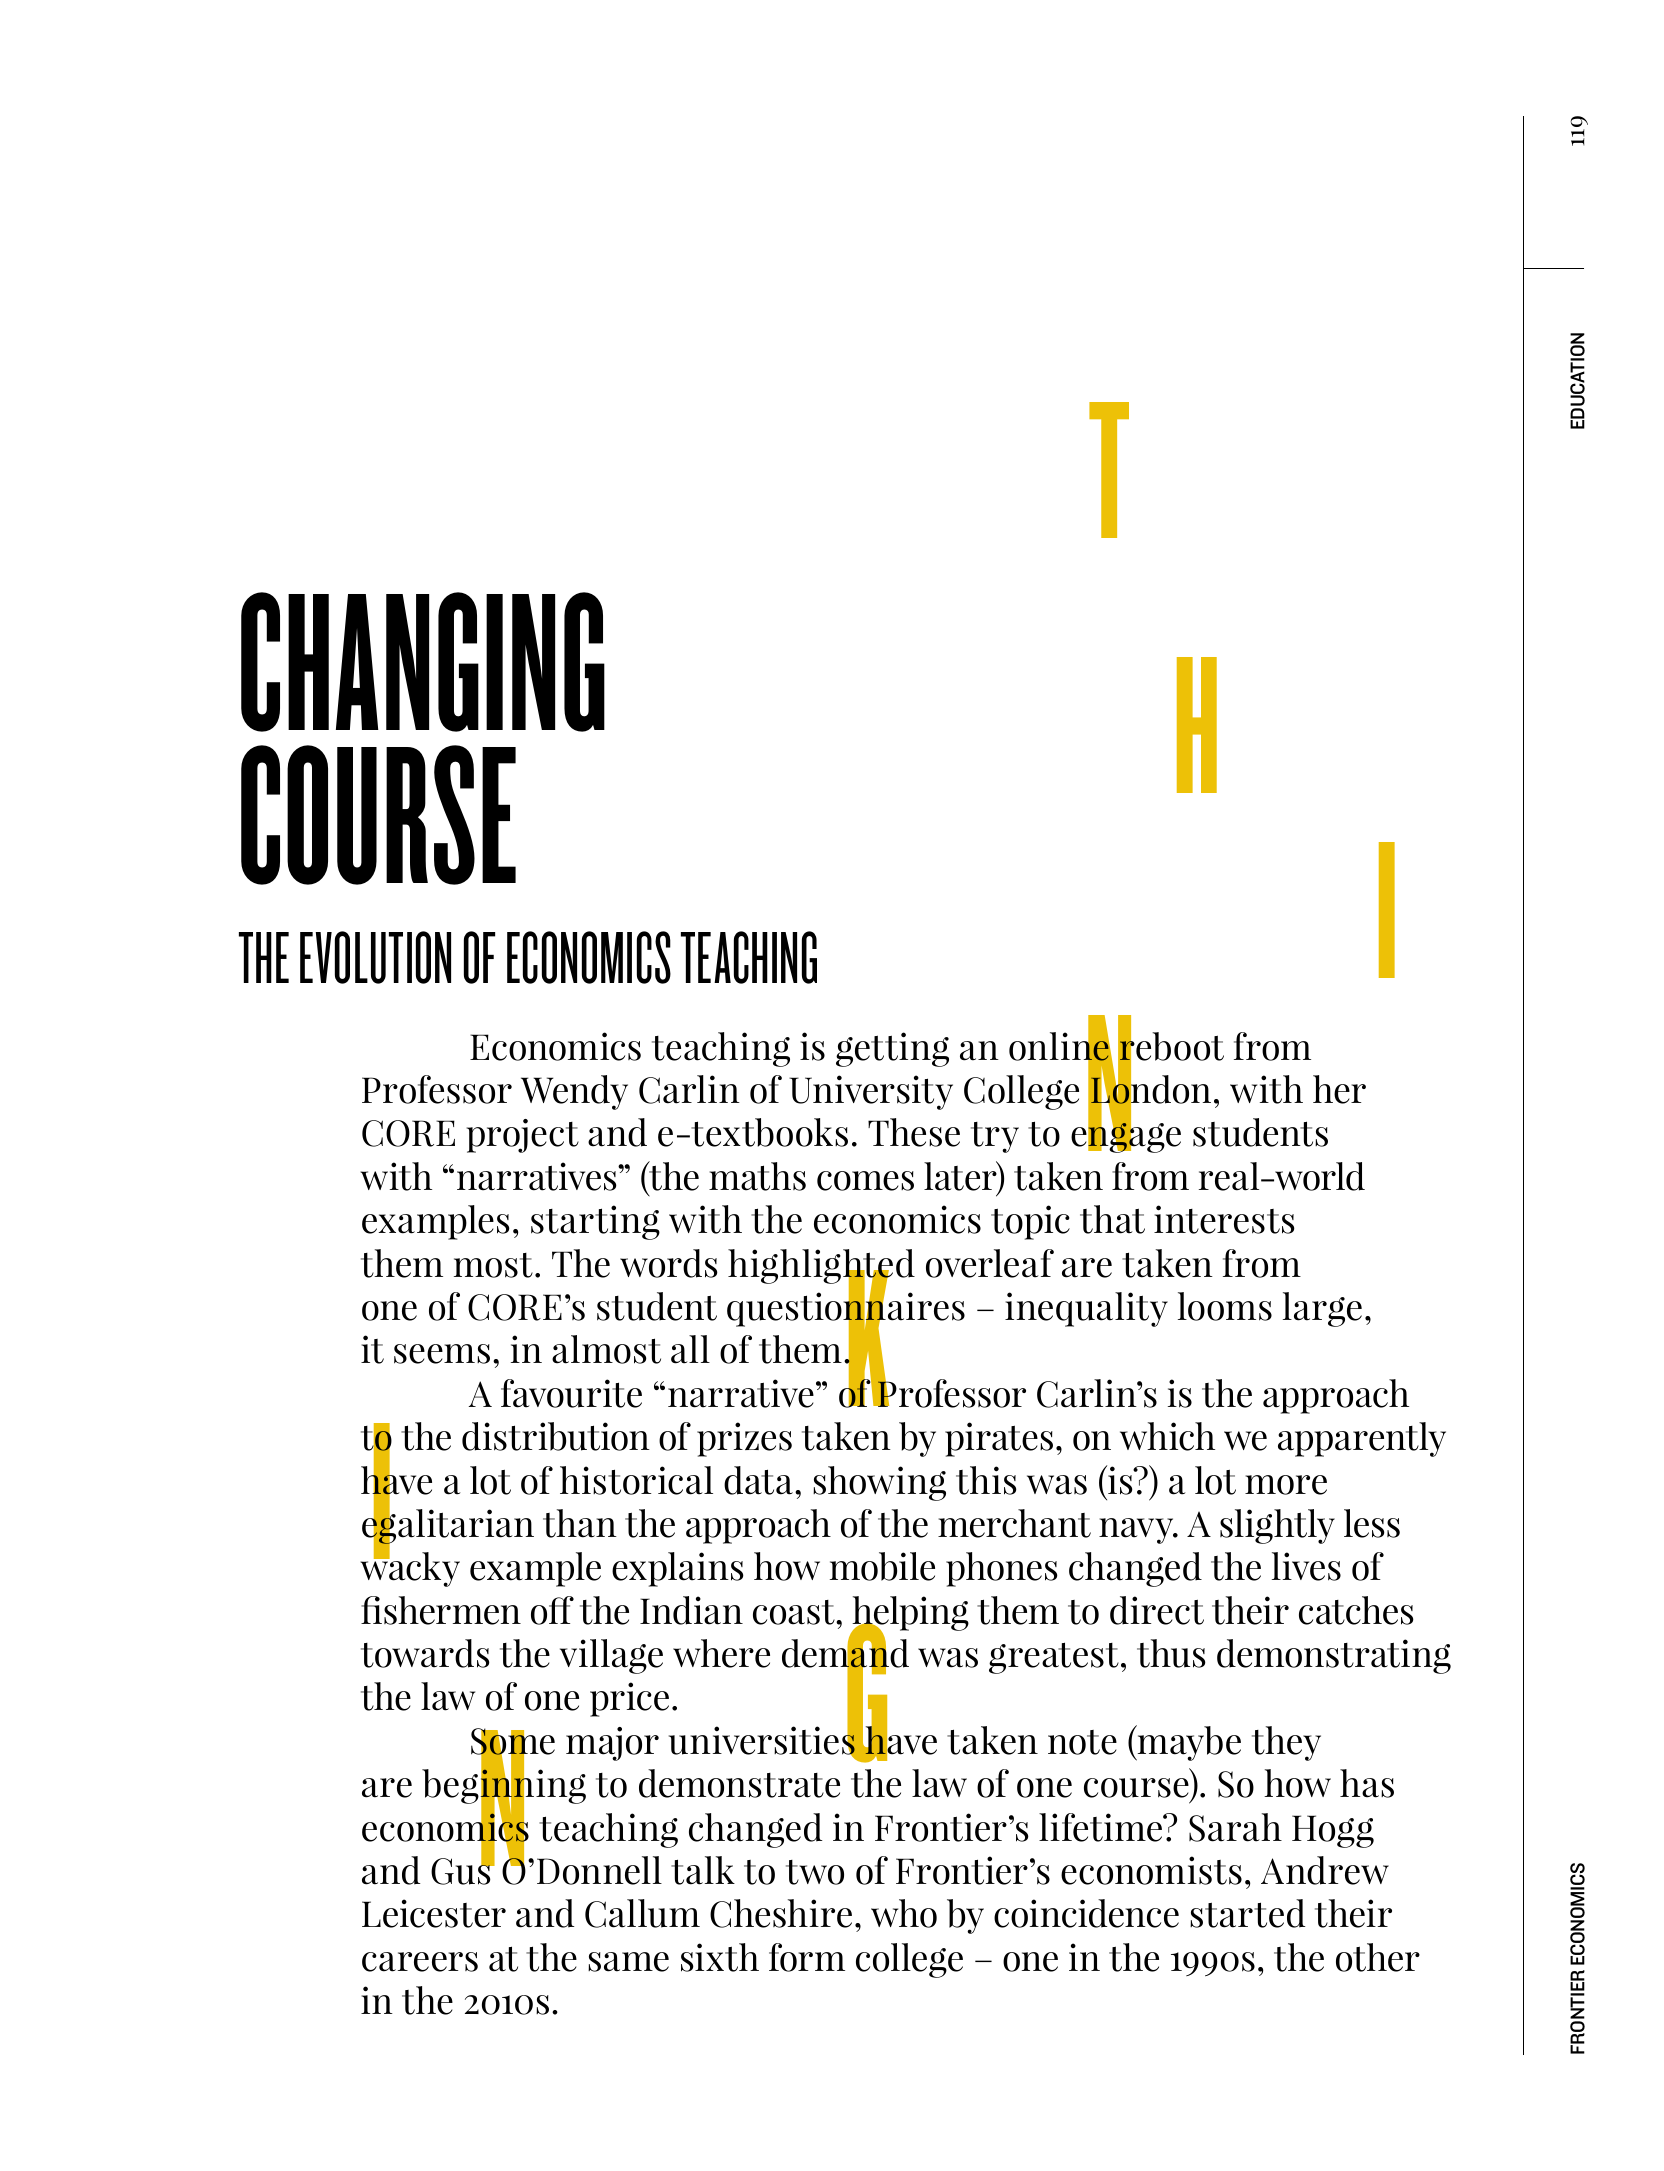 Image resolution: width=1664 pixels, height=2171 pixels. What do you see at coordinates (892, 1049) in the screenshot?
I see `getting` at bounding box center [892, 1049].
